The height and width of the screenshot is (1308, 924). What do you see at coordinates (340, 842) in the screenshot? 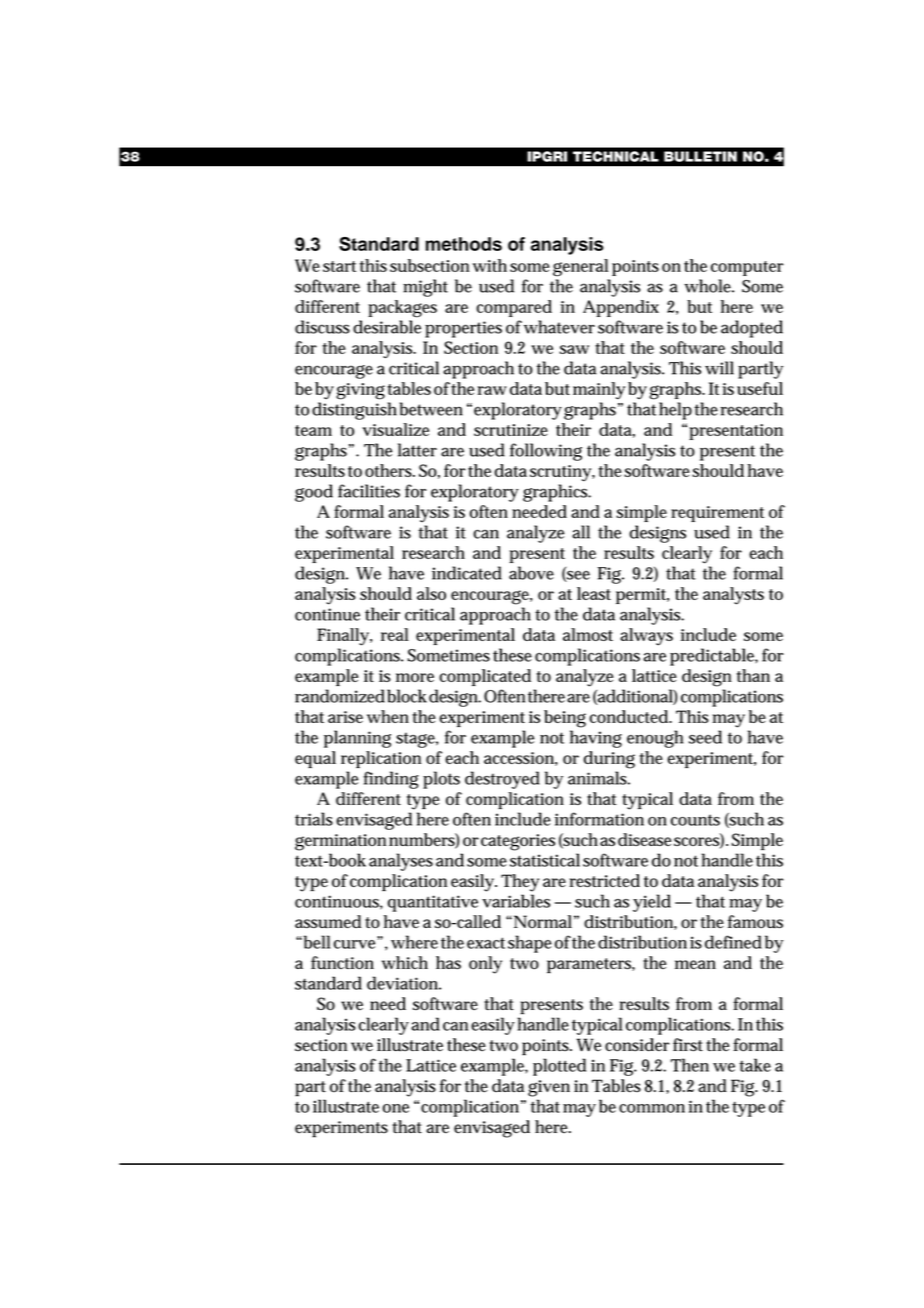
I see `germination` at bounding box center [340, 842].
